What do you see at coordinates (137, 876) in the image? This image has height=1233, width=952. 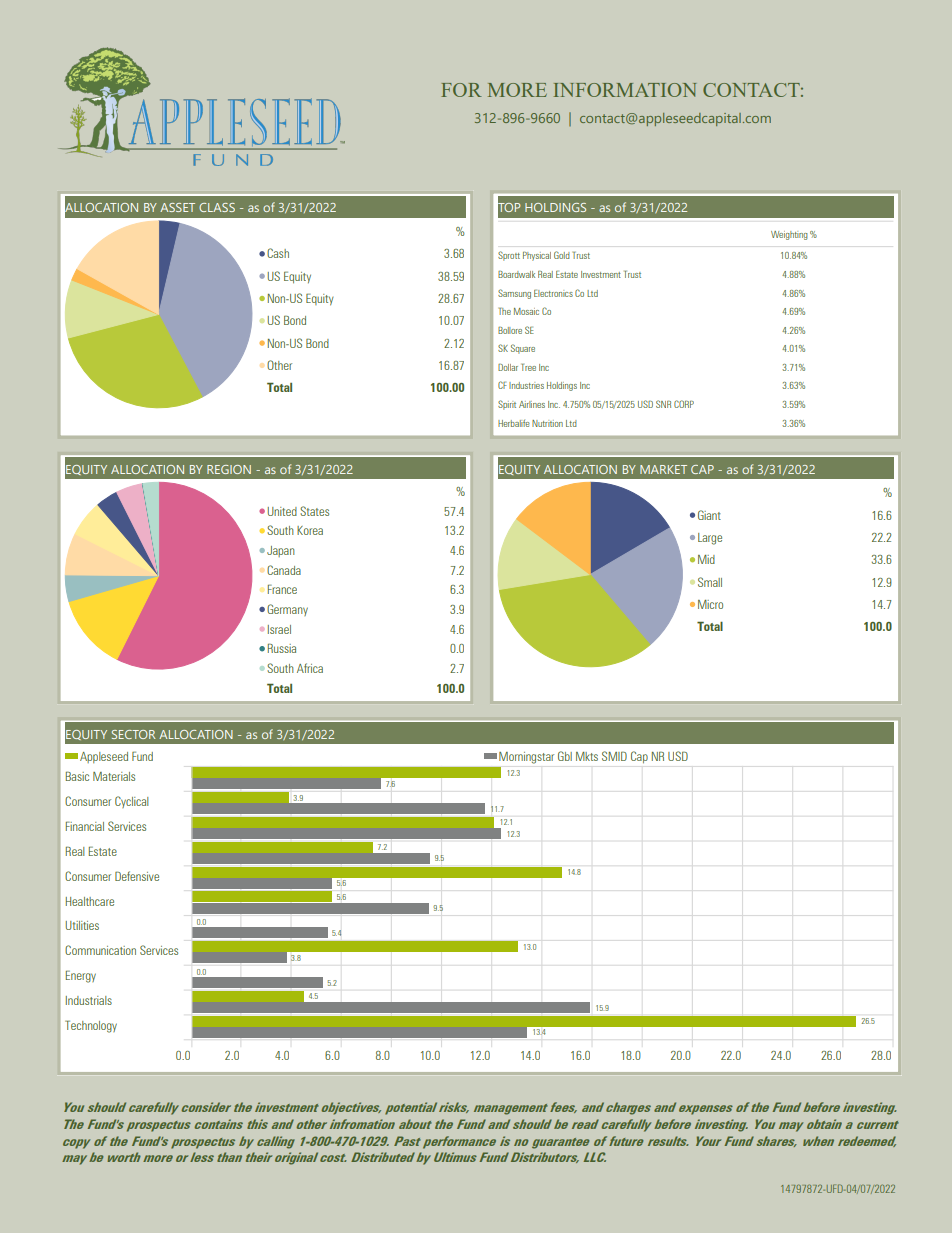 I see `Defensive` at bounding box center [137, 876].
